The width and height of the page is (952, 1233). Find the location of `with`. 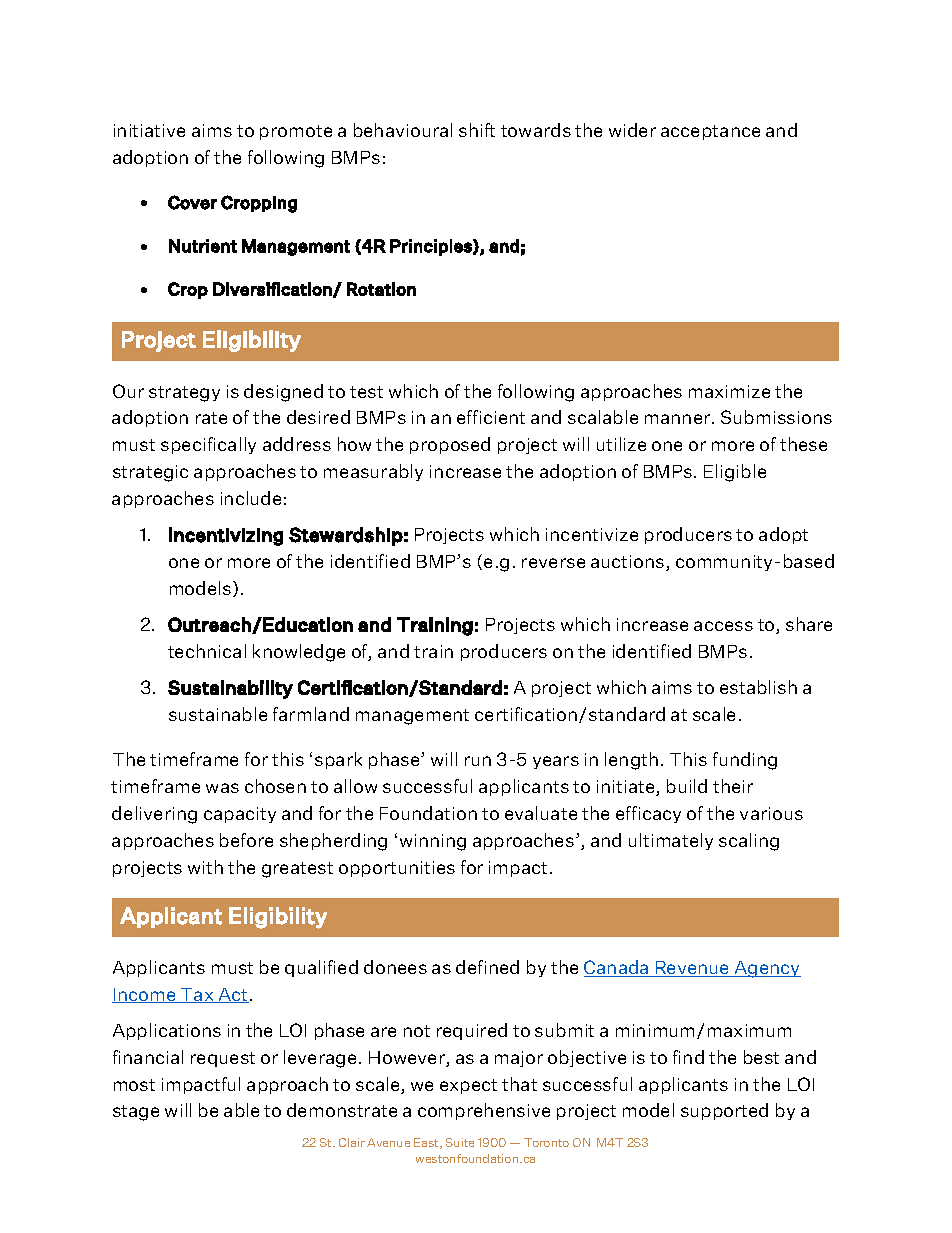

with is located at coordinates (205, 867).
